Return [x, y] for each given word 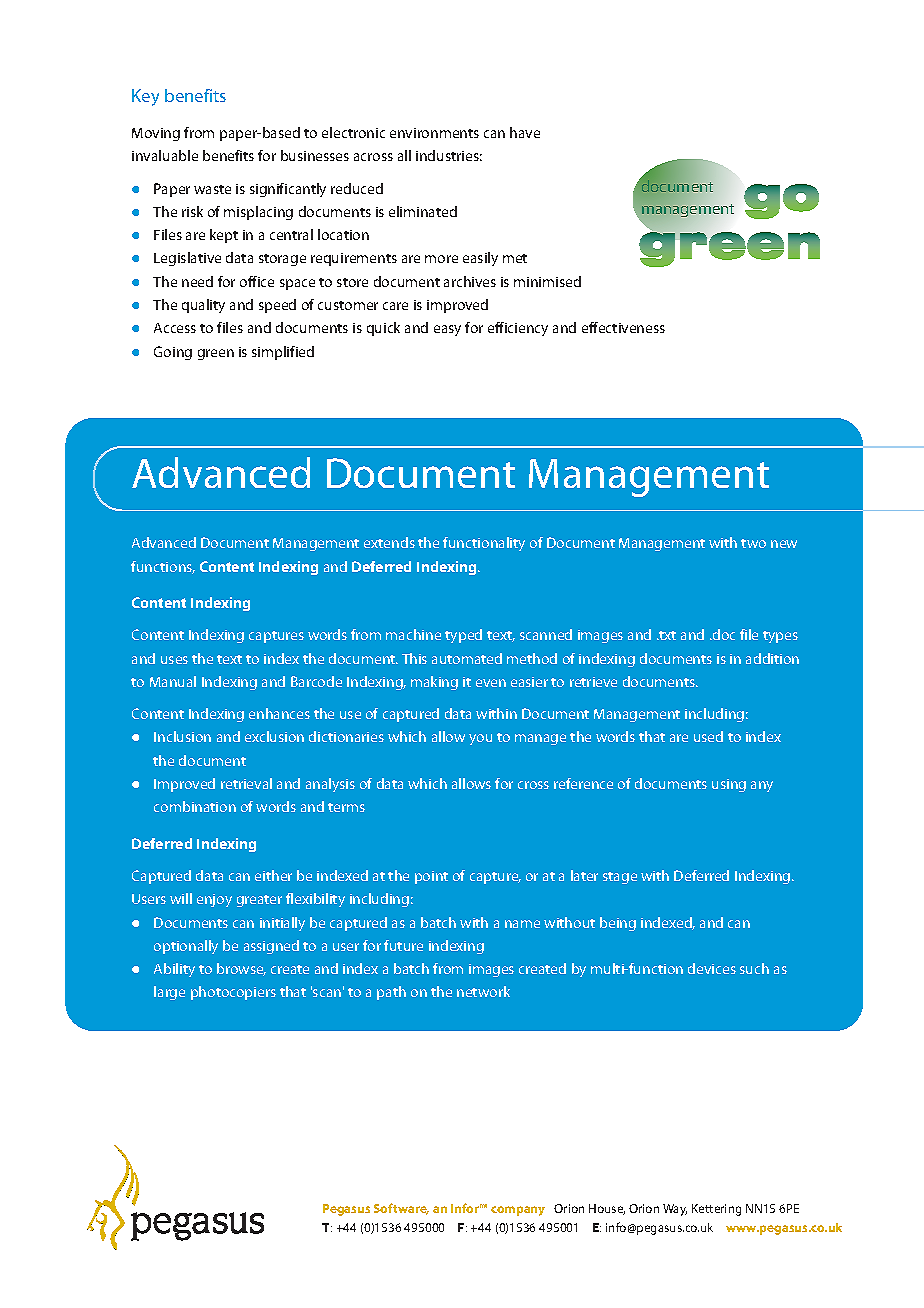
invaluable [165, 155]
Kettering [716, 1210]
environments [434, 133]
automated [467, 658]
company [518, 1211]
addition [772, 658]
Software [401, 1209]
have [525, 132]
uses [174, 660]
